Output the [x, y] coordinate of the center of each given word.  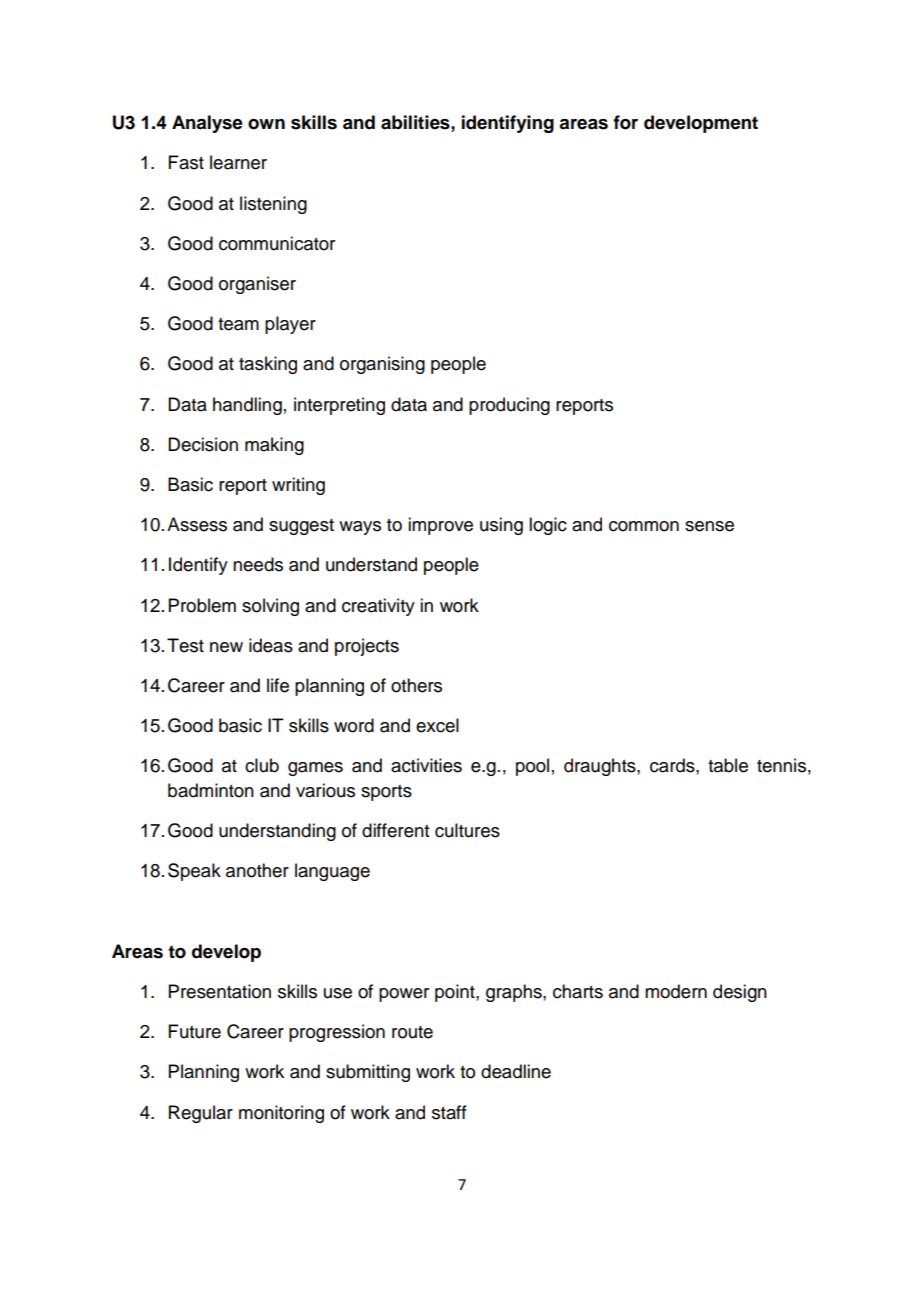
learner [238, 162]
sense [709, 526]
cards [673, 765]
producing [509, 406]
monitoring [281, 1114]
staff [449, 1112]
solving [270, 607]
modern [676, 991]
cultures [467, 830]
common [644, 526]
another [257, 870]
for [625, 122]
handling [247, 406]
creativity [378, 607]
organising [382, 365]
